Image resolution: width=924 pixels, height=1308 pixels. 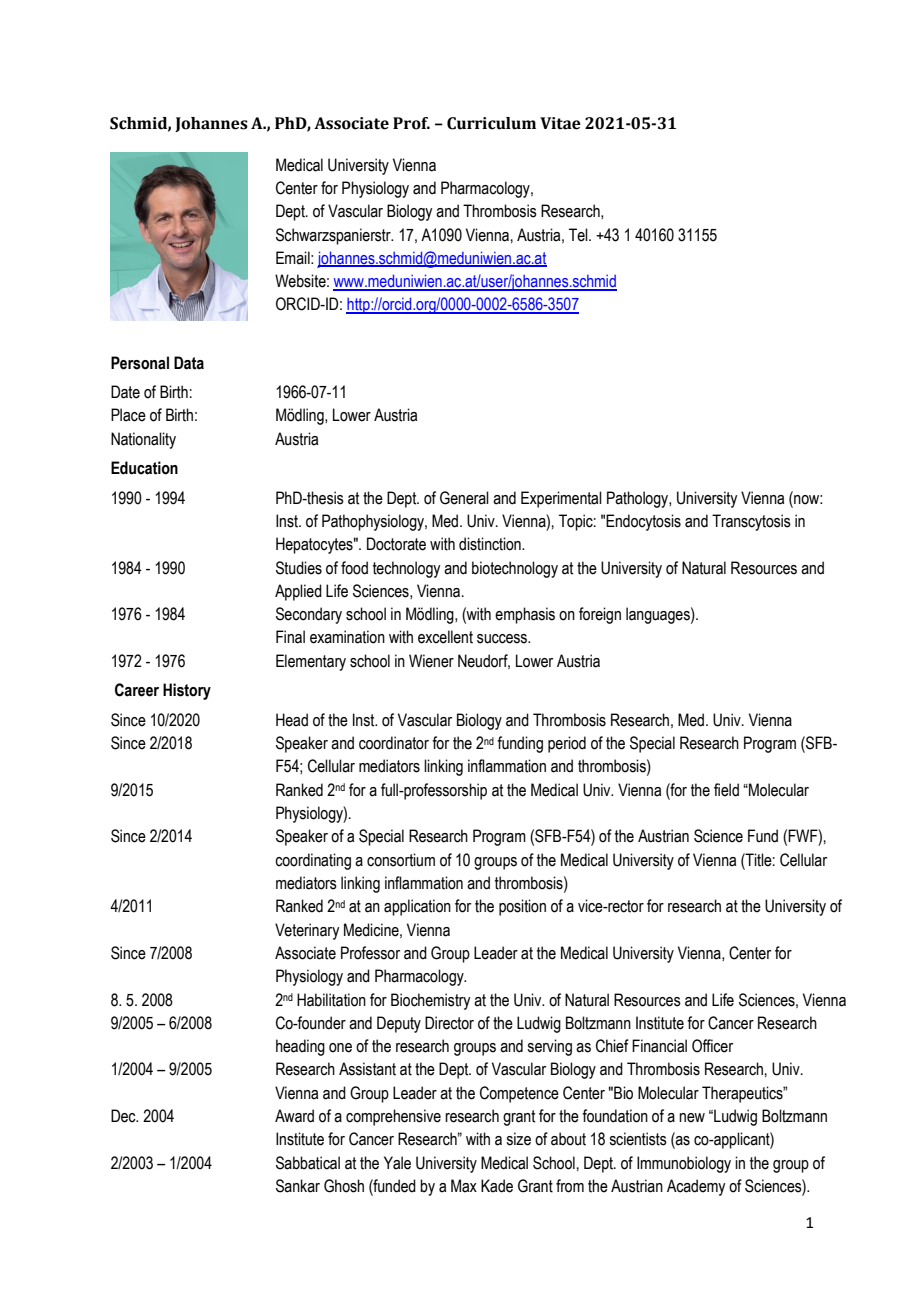 What do you see at coordinates (464, 498) in the image?
I see `General` at bounding box center [464, 498].
